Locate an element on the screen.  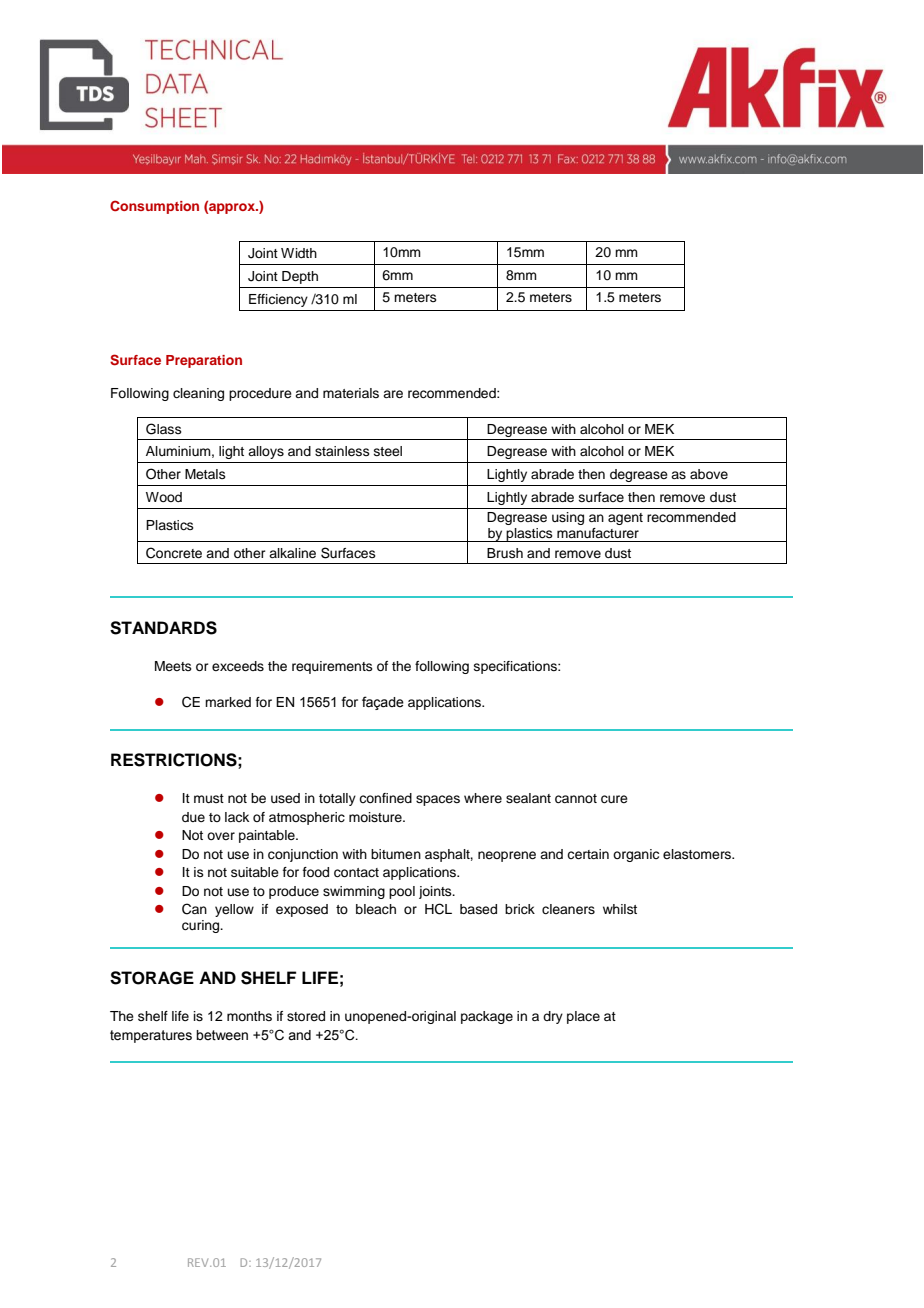
are is located at coordinates (393, 394).
